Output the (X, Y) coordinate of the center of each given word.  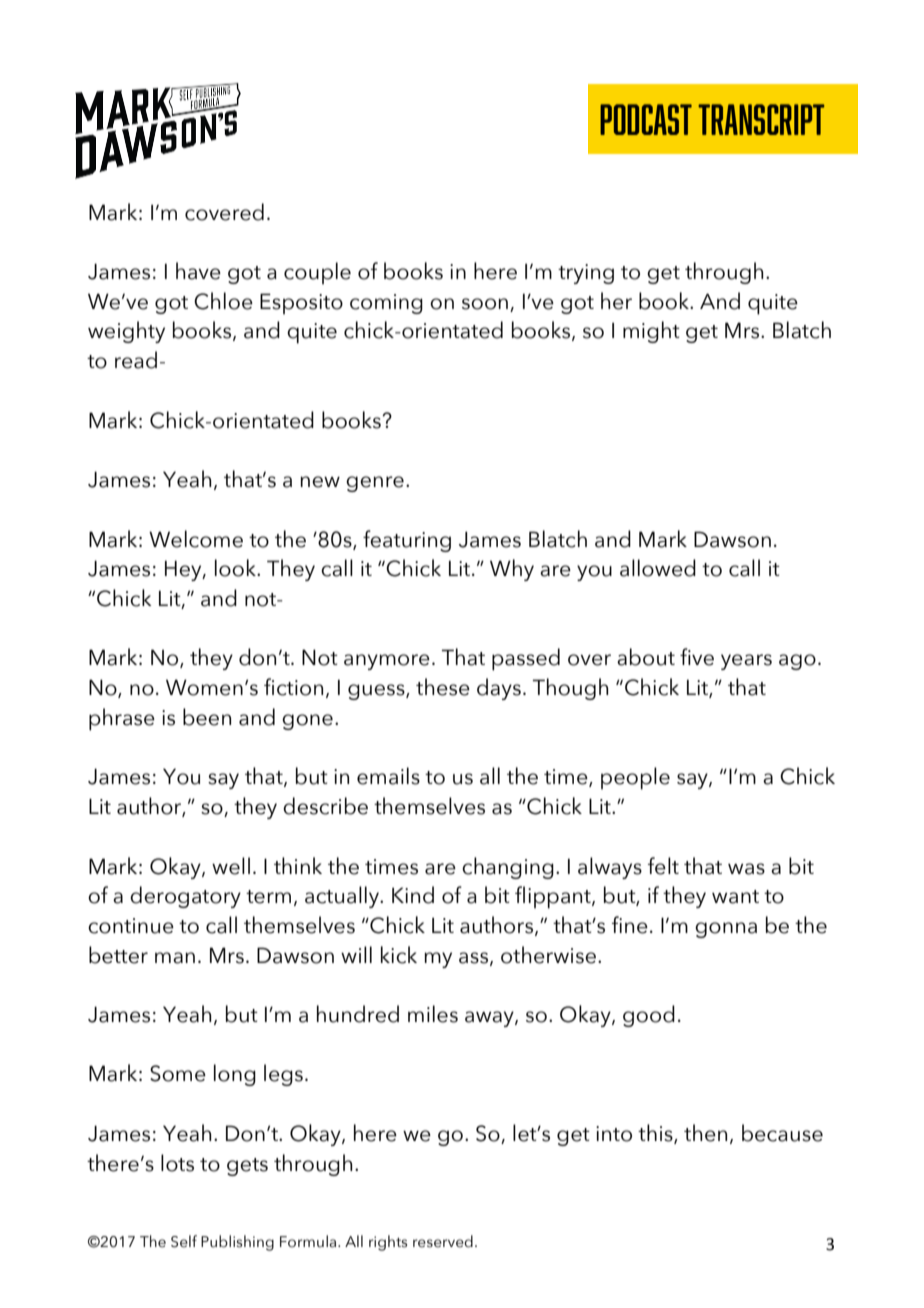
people (635, 778)
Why (512, 570)
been (207, 717)
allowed (658, 568)
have (198, 271)
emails (388, 776)
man (175, 958)
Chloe (223, 301)
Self (184, 1241)
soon (485, 304)
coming (386, 304)
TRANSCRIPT (761, 119)
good (649, 1016)
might (651, 332)
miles (433, 1014)
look (236, 568)
